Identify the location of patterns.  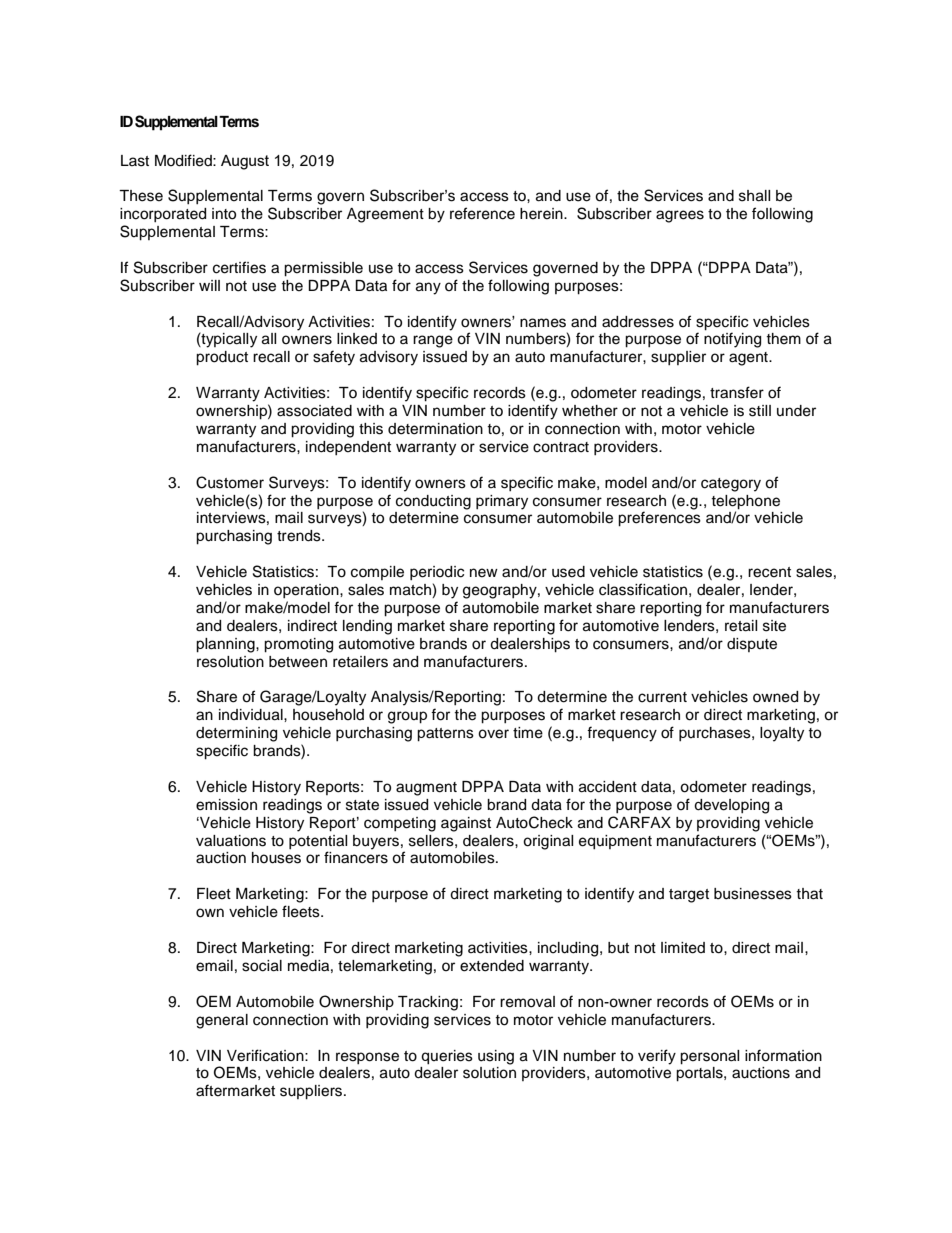
(445, 735).
